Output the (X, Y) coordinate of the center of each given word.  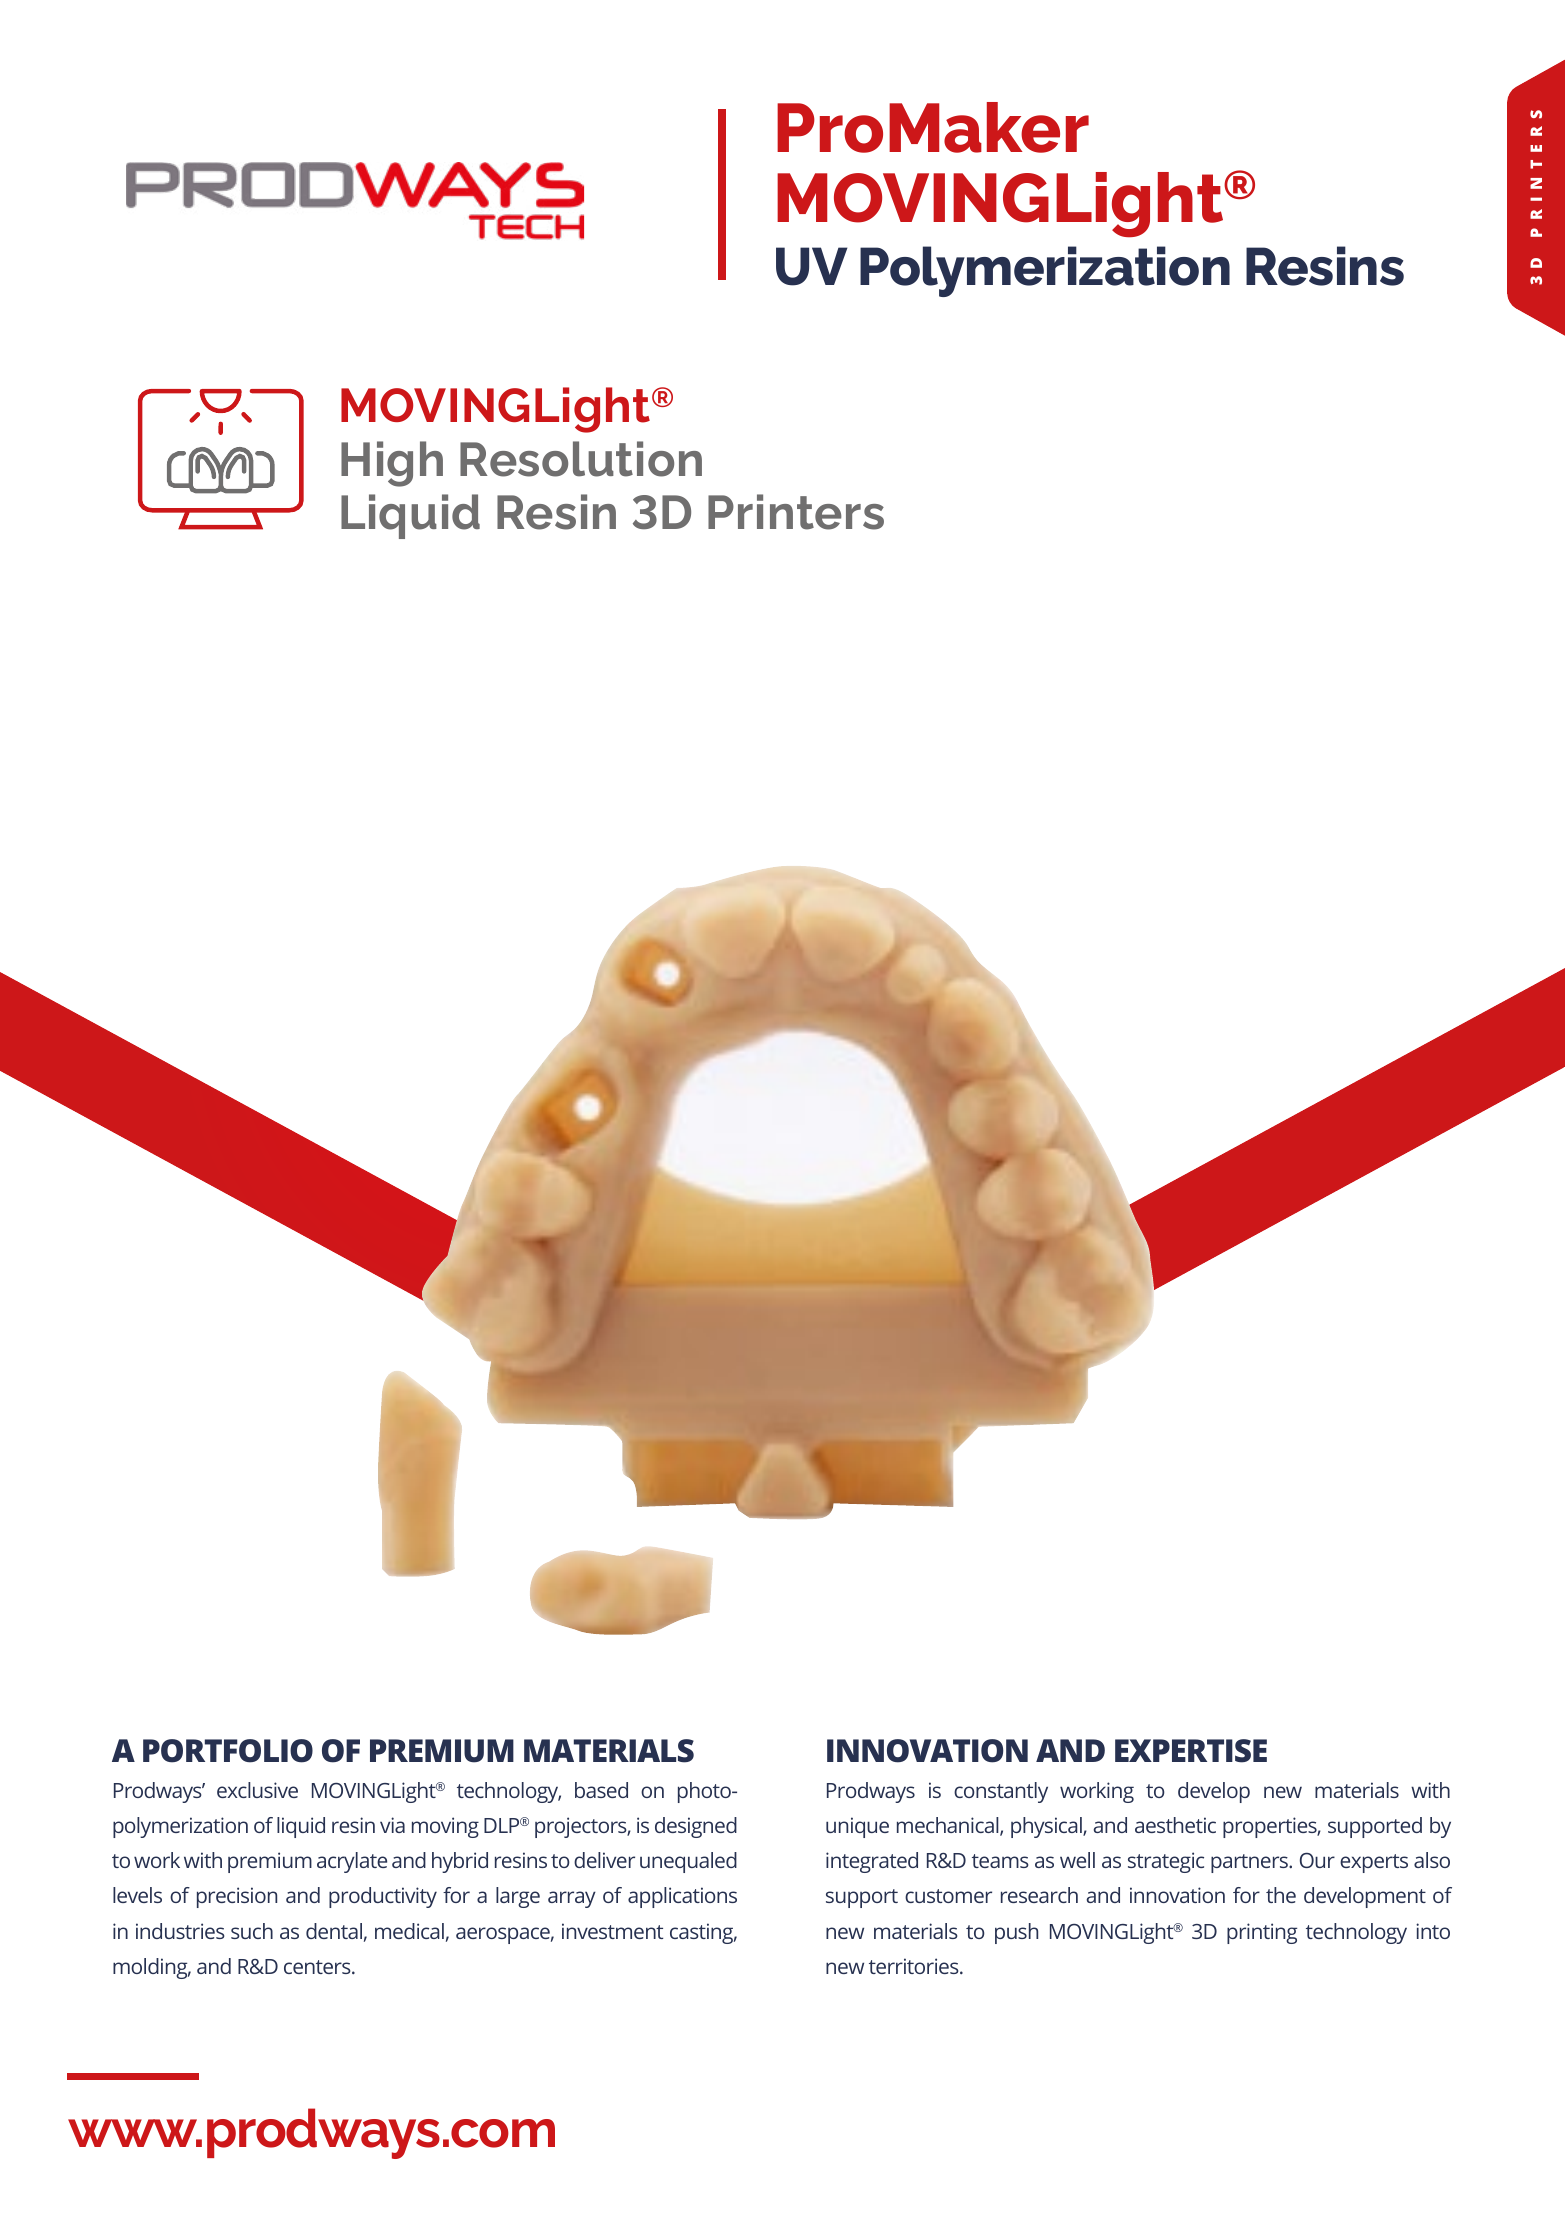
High (392, 464)
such (252, 1931)
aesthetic (1175, 1825)
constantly (1001, 1792)
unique (857, 1827)
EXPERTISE (1191, 1751)
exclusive (257, 1790)
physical (1047, 1827)
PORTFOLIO (228, 1751)
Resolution (581, 459)
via (392, 1825)
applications (682, 1897)
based (601, 1790)
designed (696, 1827)
